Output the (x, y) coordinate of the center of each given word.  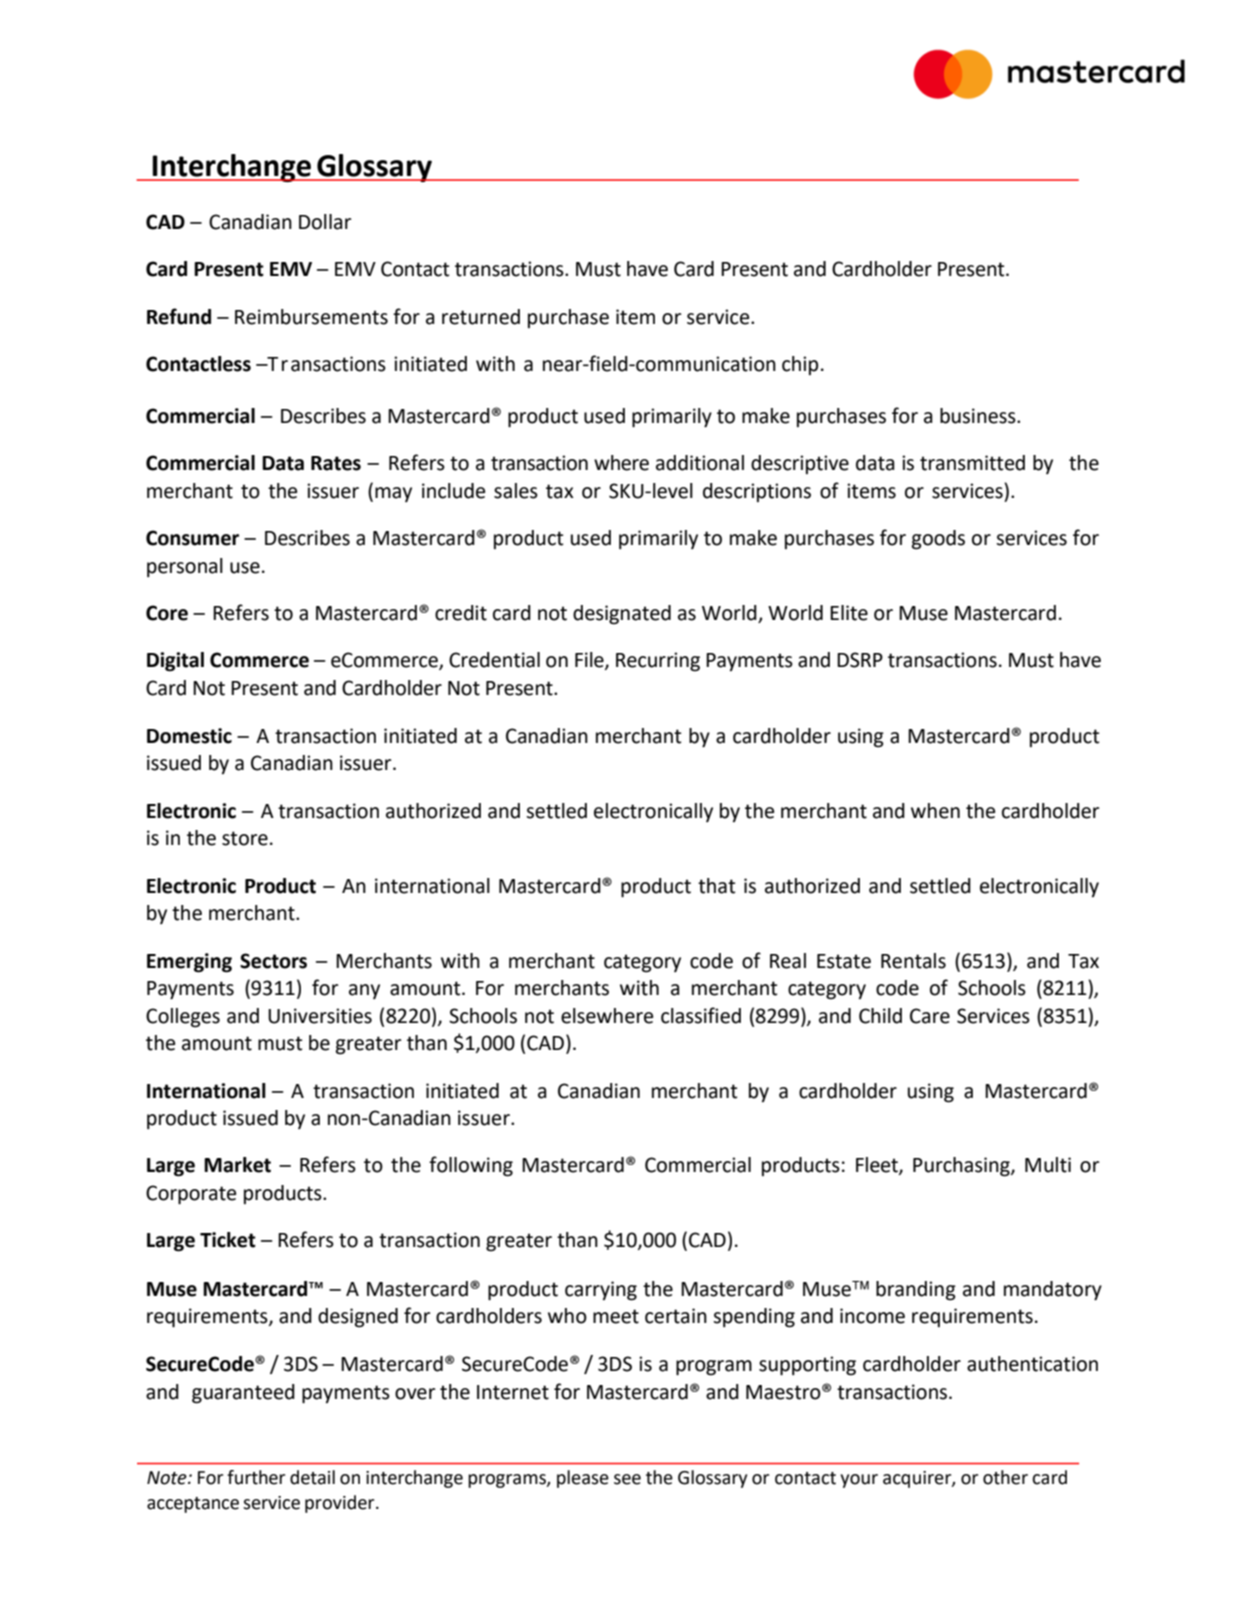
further (256, 1477)
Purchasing (962, 1167)
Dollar (325, 222)
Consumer (192, 538)
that (716, 886)
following (471, 1166)
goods (938, 540)
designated (622, 615)
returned (481, 317)
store (245, 838)
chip (800, 365)
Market (237, 1165)
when (935, 811)
